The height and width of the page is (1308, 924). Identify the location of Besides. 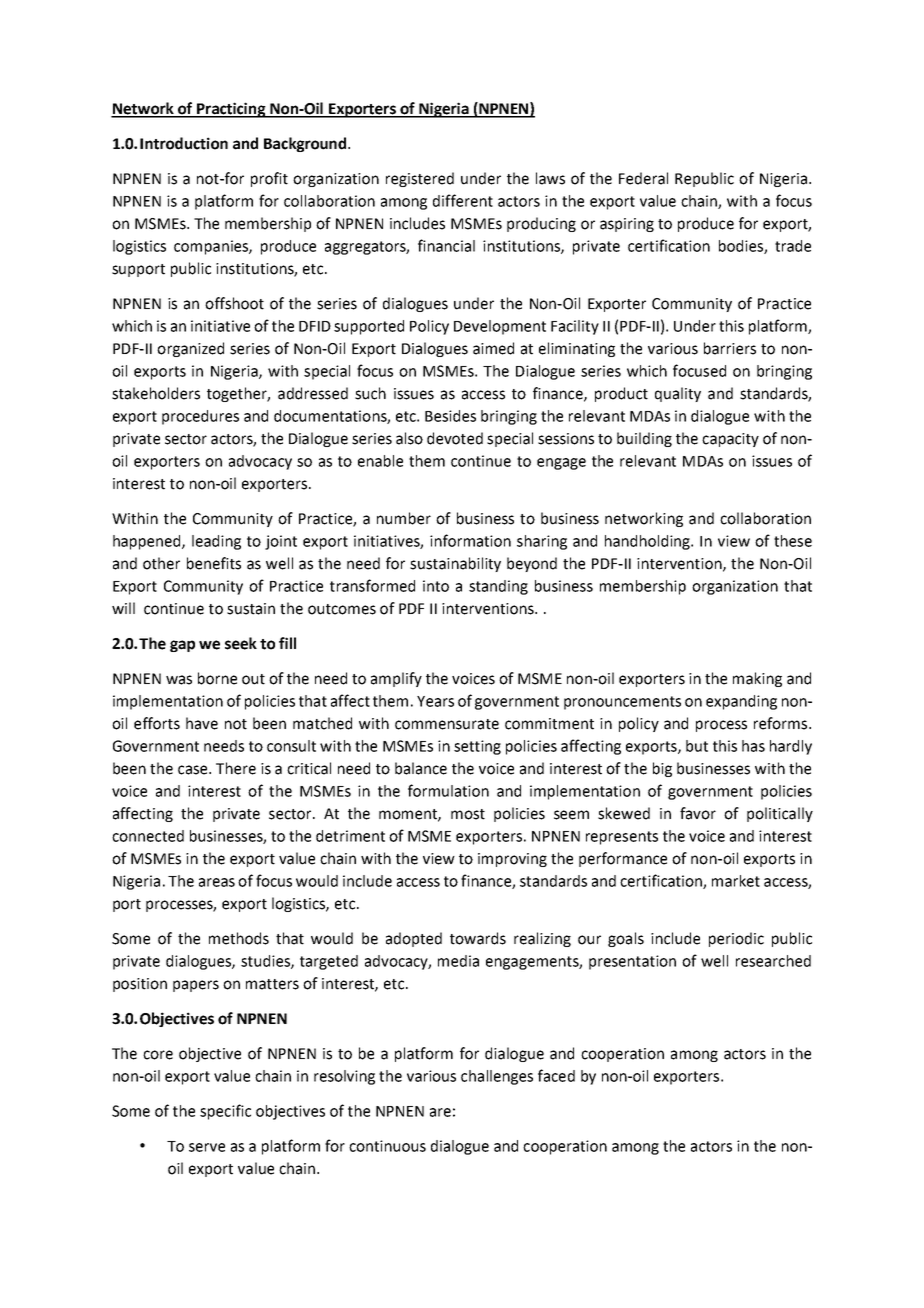
(450, 416).
